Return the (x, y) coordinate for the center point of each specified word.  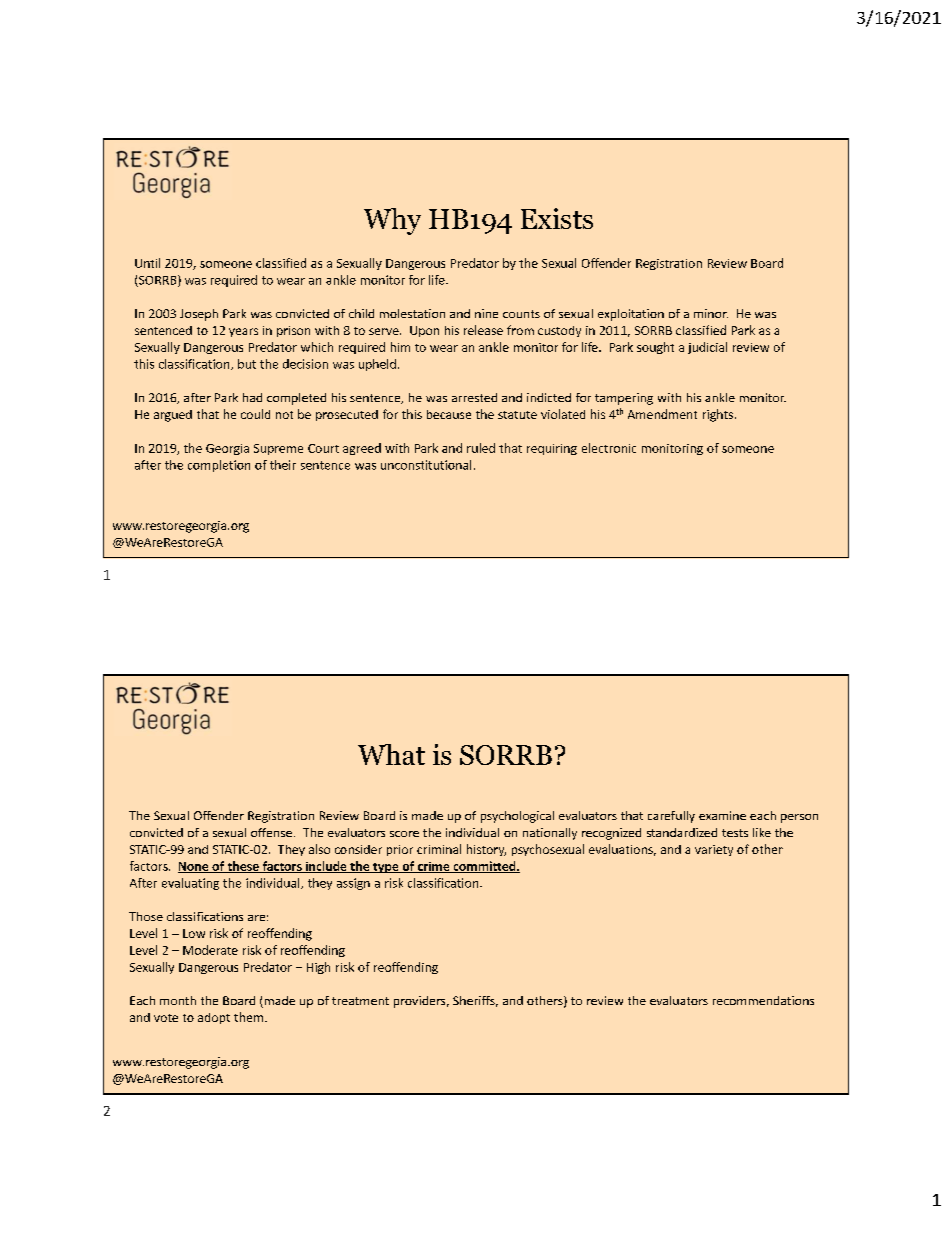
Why (392, 221)
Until (147, 263)
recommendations (763, 1000)
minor (711, 313)
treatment (360, 1001)
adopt (214, 1018)
